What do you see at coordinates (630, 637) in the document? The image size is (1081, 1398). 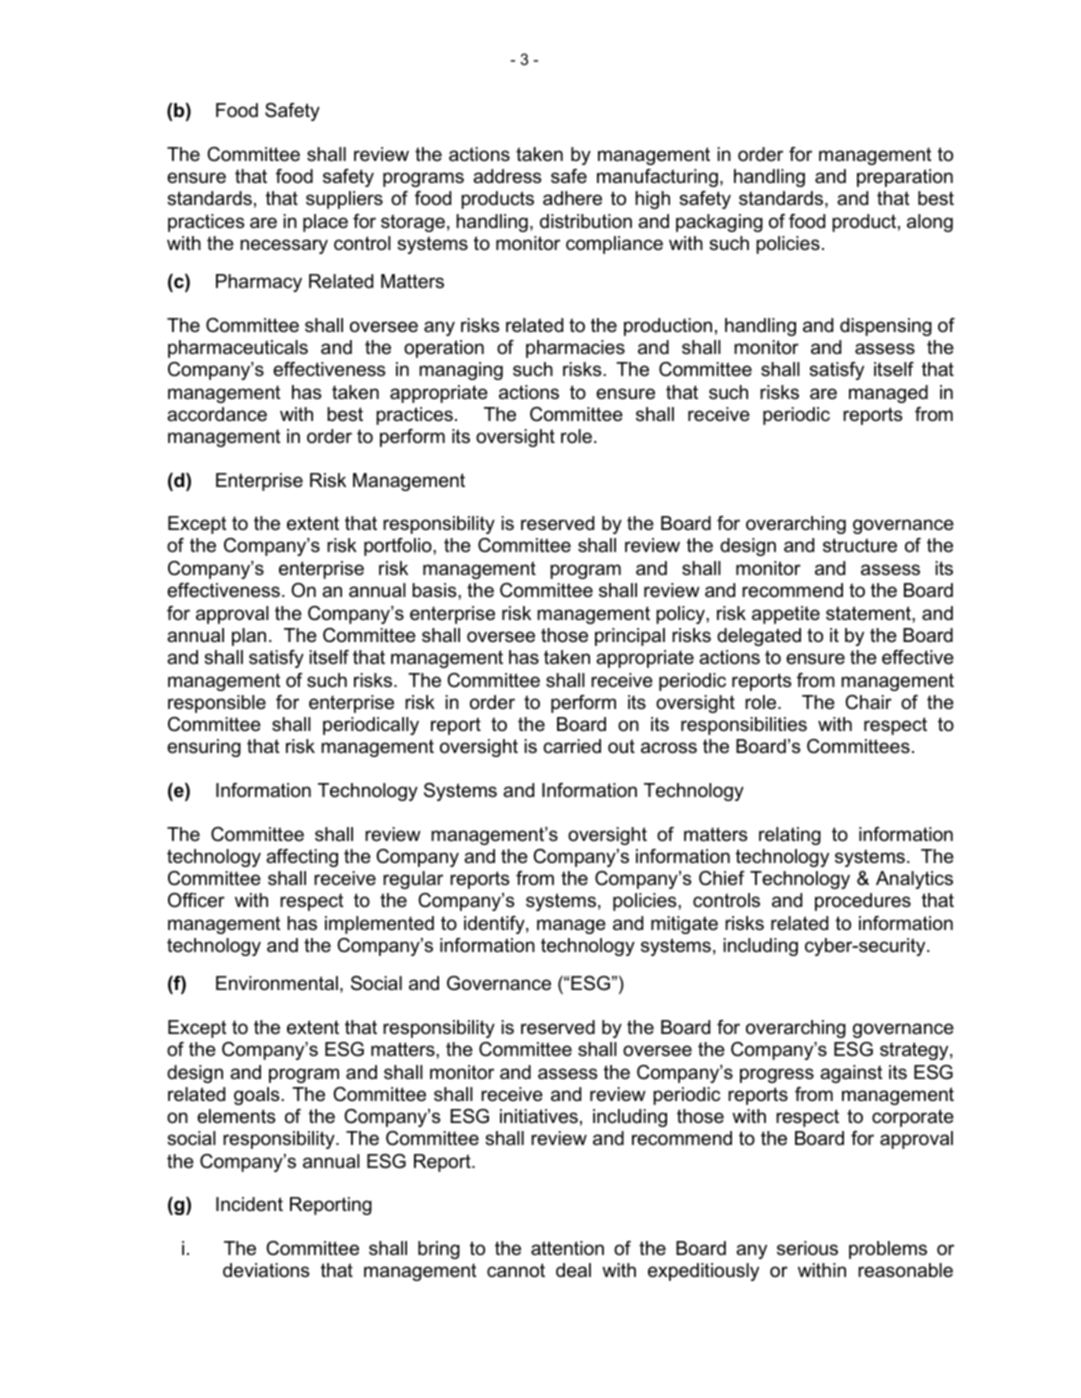 I see `principal` at bounding box center [630, 637].
